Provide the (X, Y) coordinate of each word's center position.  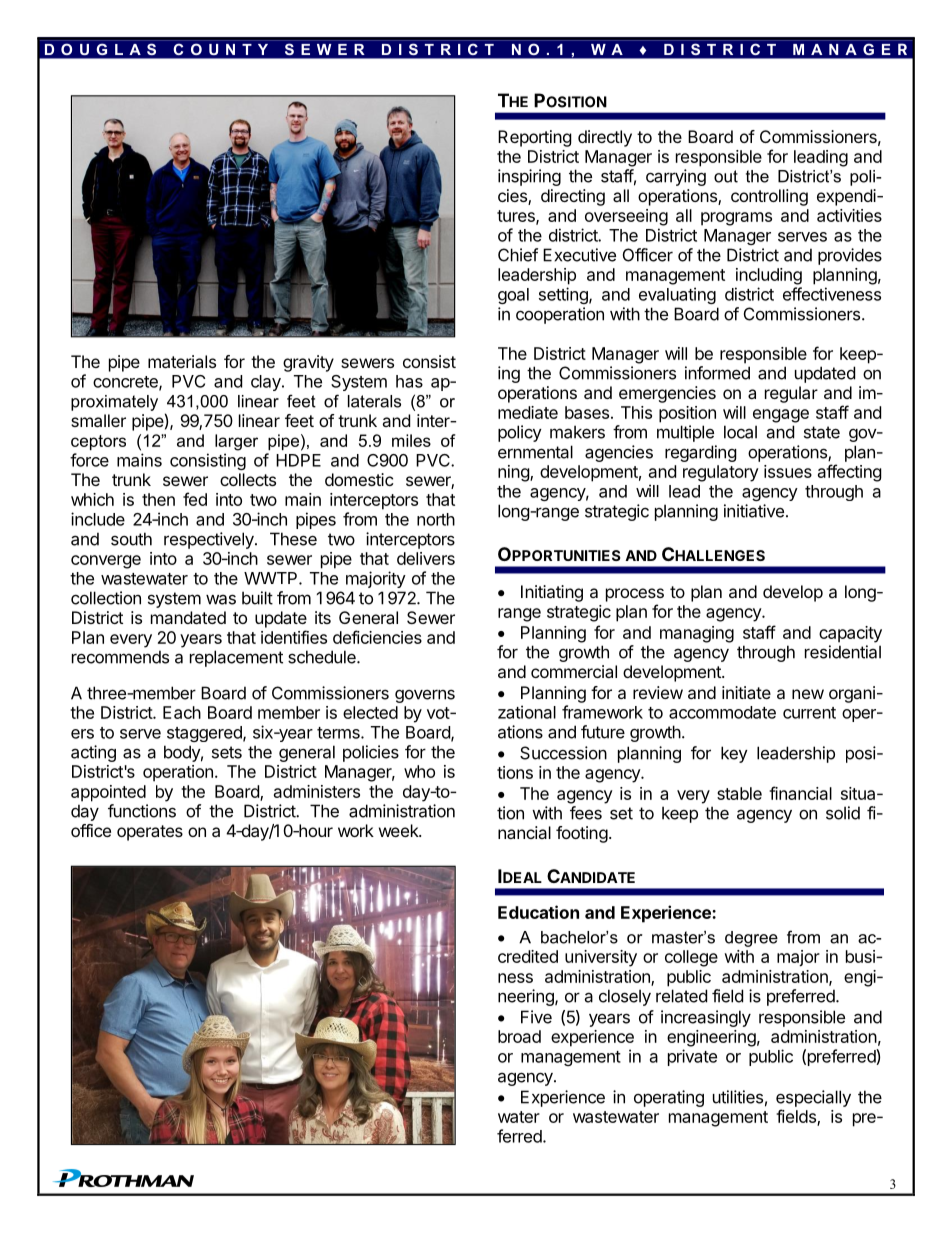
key (734, 754)
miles (411, 440)
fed (195, 499)
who (419, 771)
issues (788, 471)
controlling (769, 197)
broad (519, 1036)
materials (182, 361)
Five (536, 1017)
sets (227, 752)
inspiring (529, 177)
